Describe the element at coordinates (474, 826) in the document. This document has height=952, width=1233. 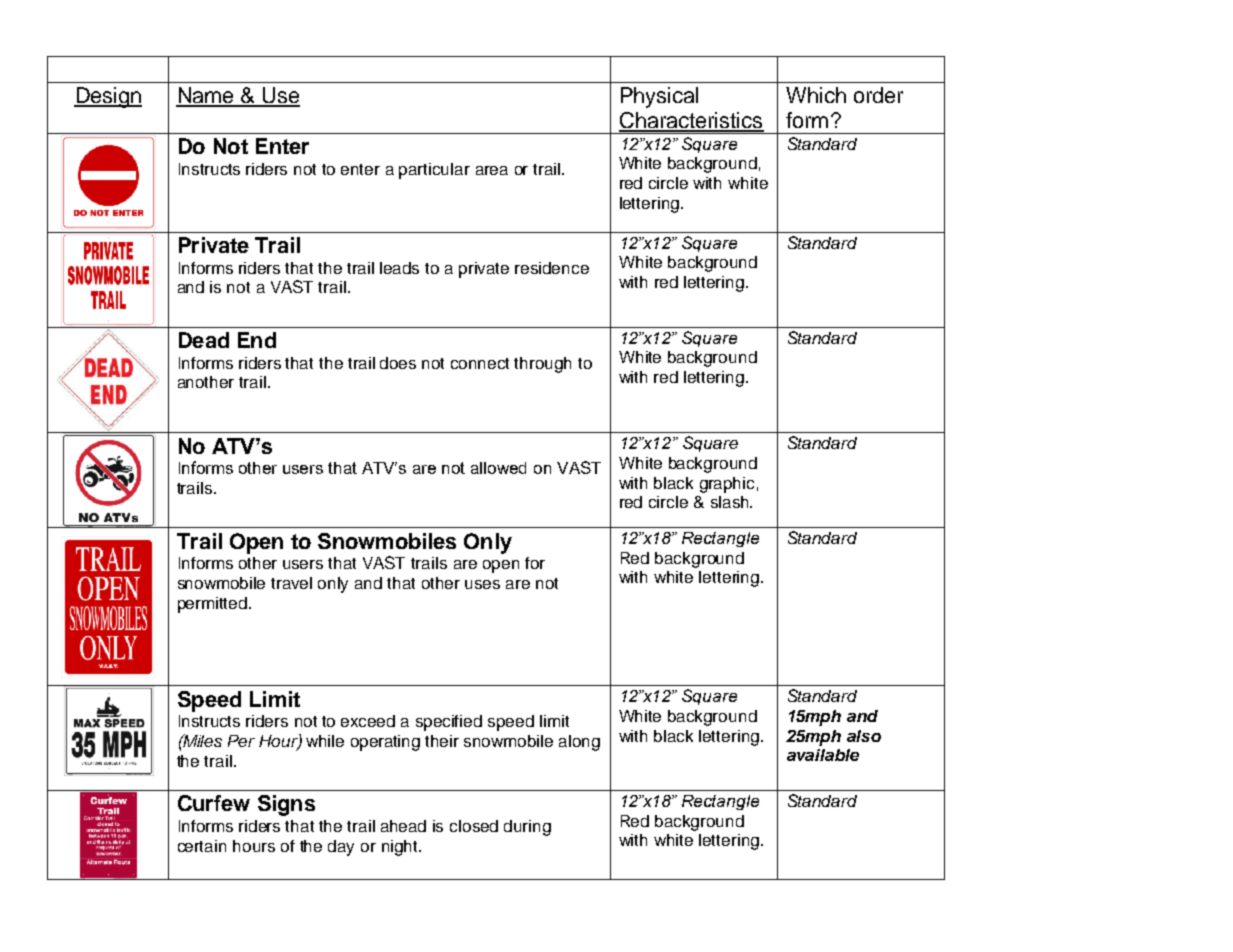
I see `closed` at that location.
